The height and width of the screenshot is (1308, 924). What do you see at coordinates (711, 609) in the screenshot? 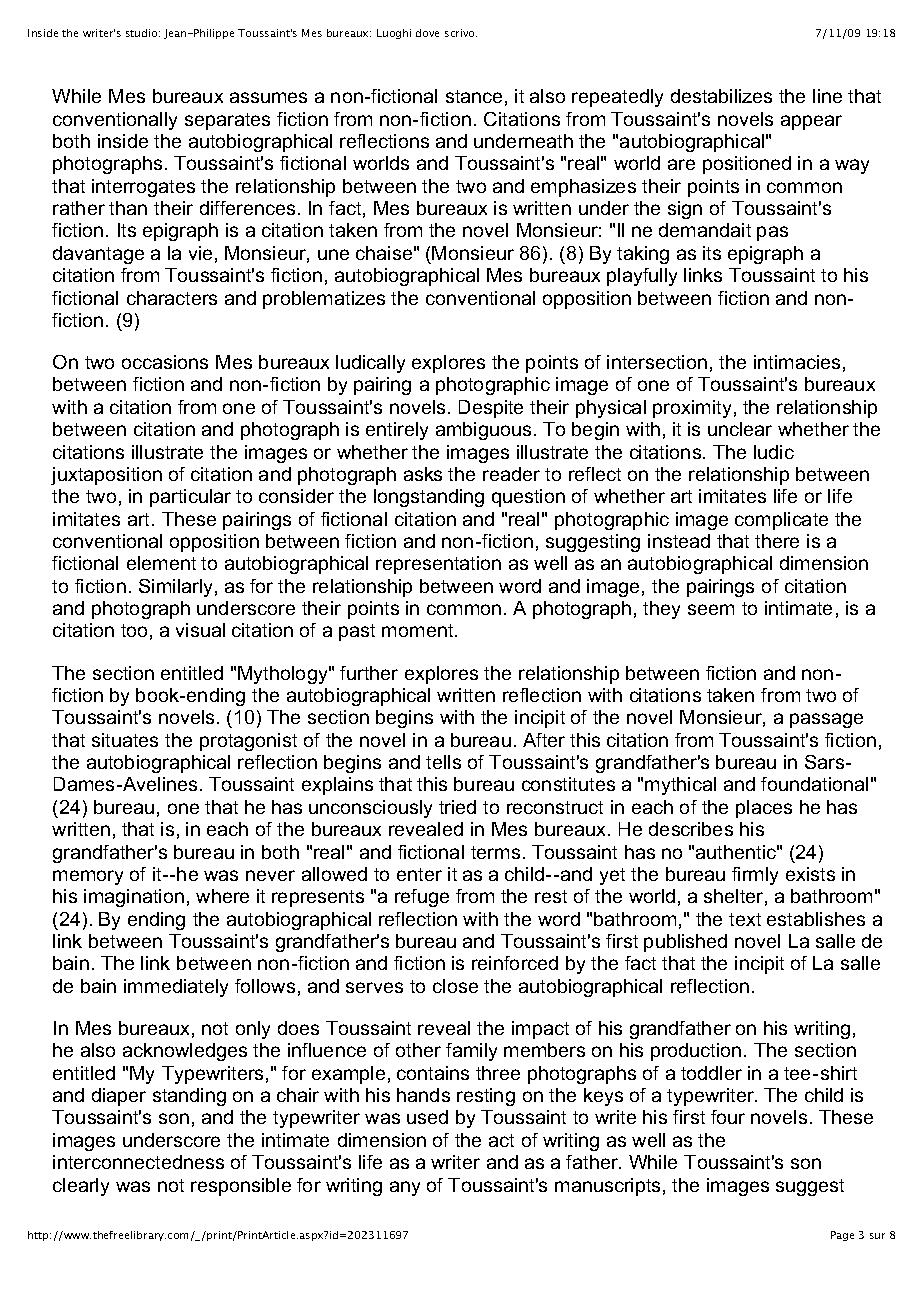
I see `seem` at bounding box center [711, 609].
